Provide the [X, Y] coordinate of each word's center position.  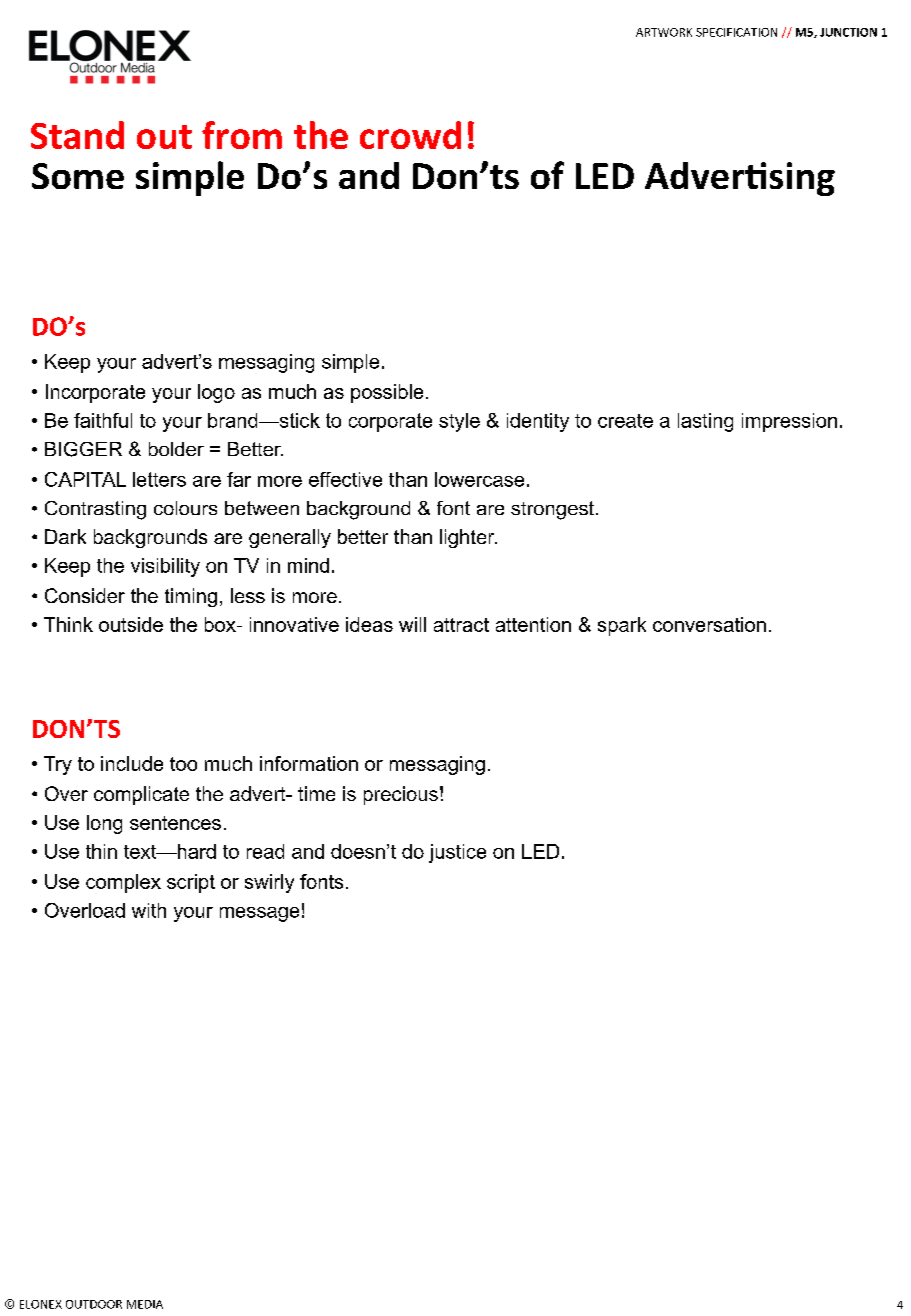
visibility [165, 567]
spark [622, 626]
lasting [705, 422]
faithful [103, 420]
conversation [709, 624]
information [309, 763]
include [132, 763]
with [149, 910]
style [459, 422]
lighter [468, 538]
